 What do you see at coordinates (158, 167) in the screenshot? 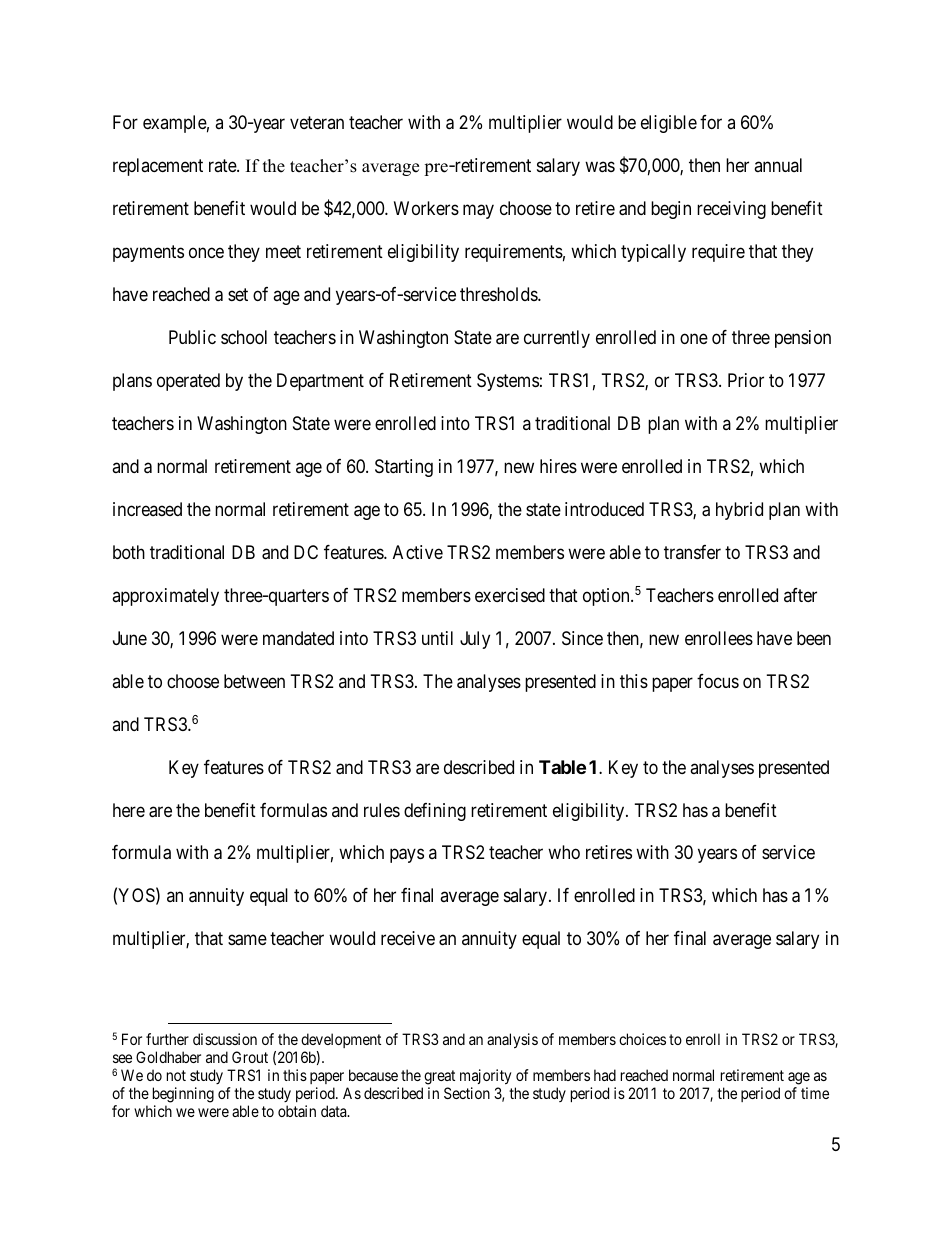
I see `replacement` at bounding box center [158, 167].
